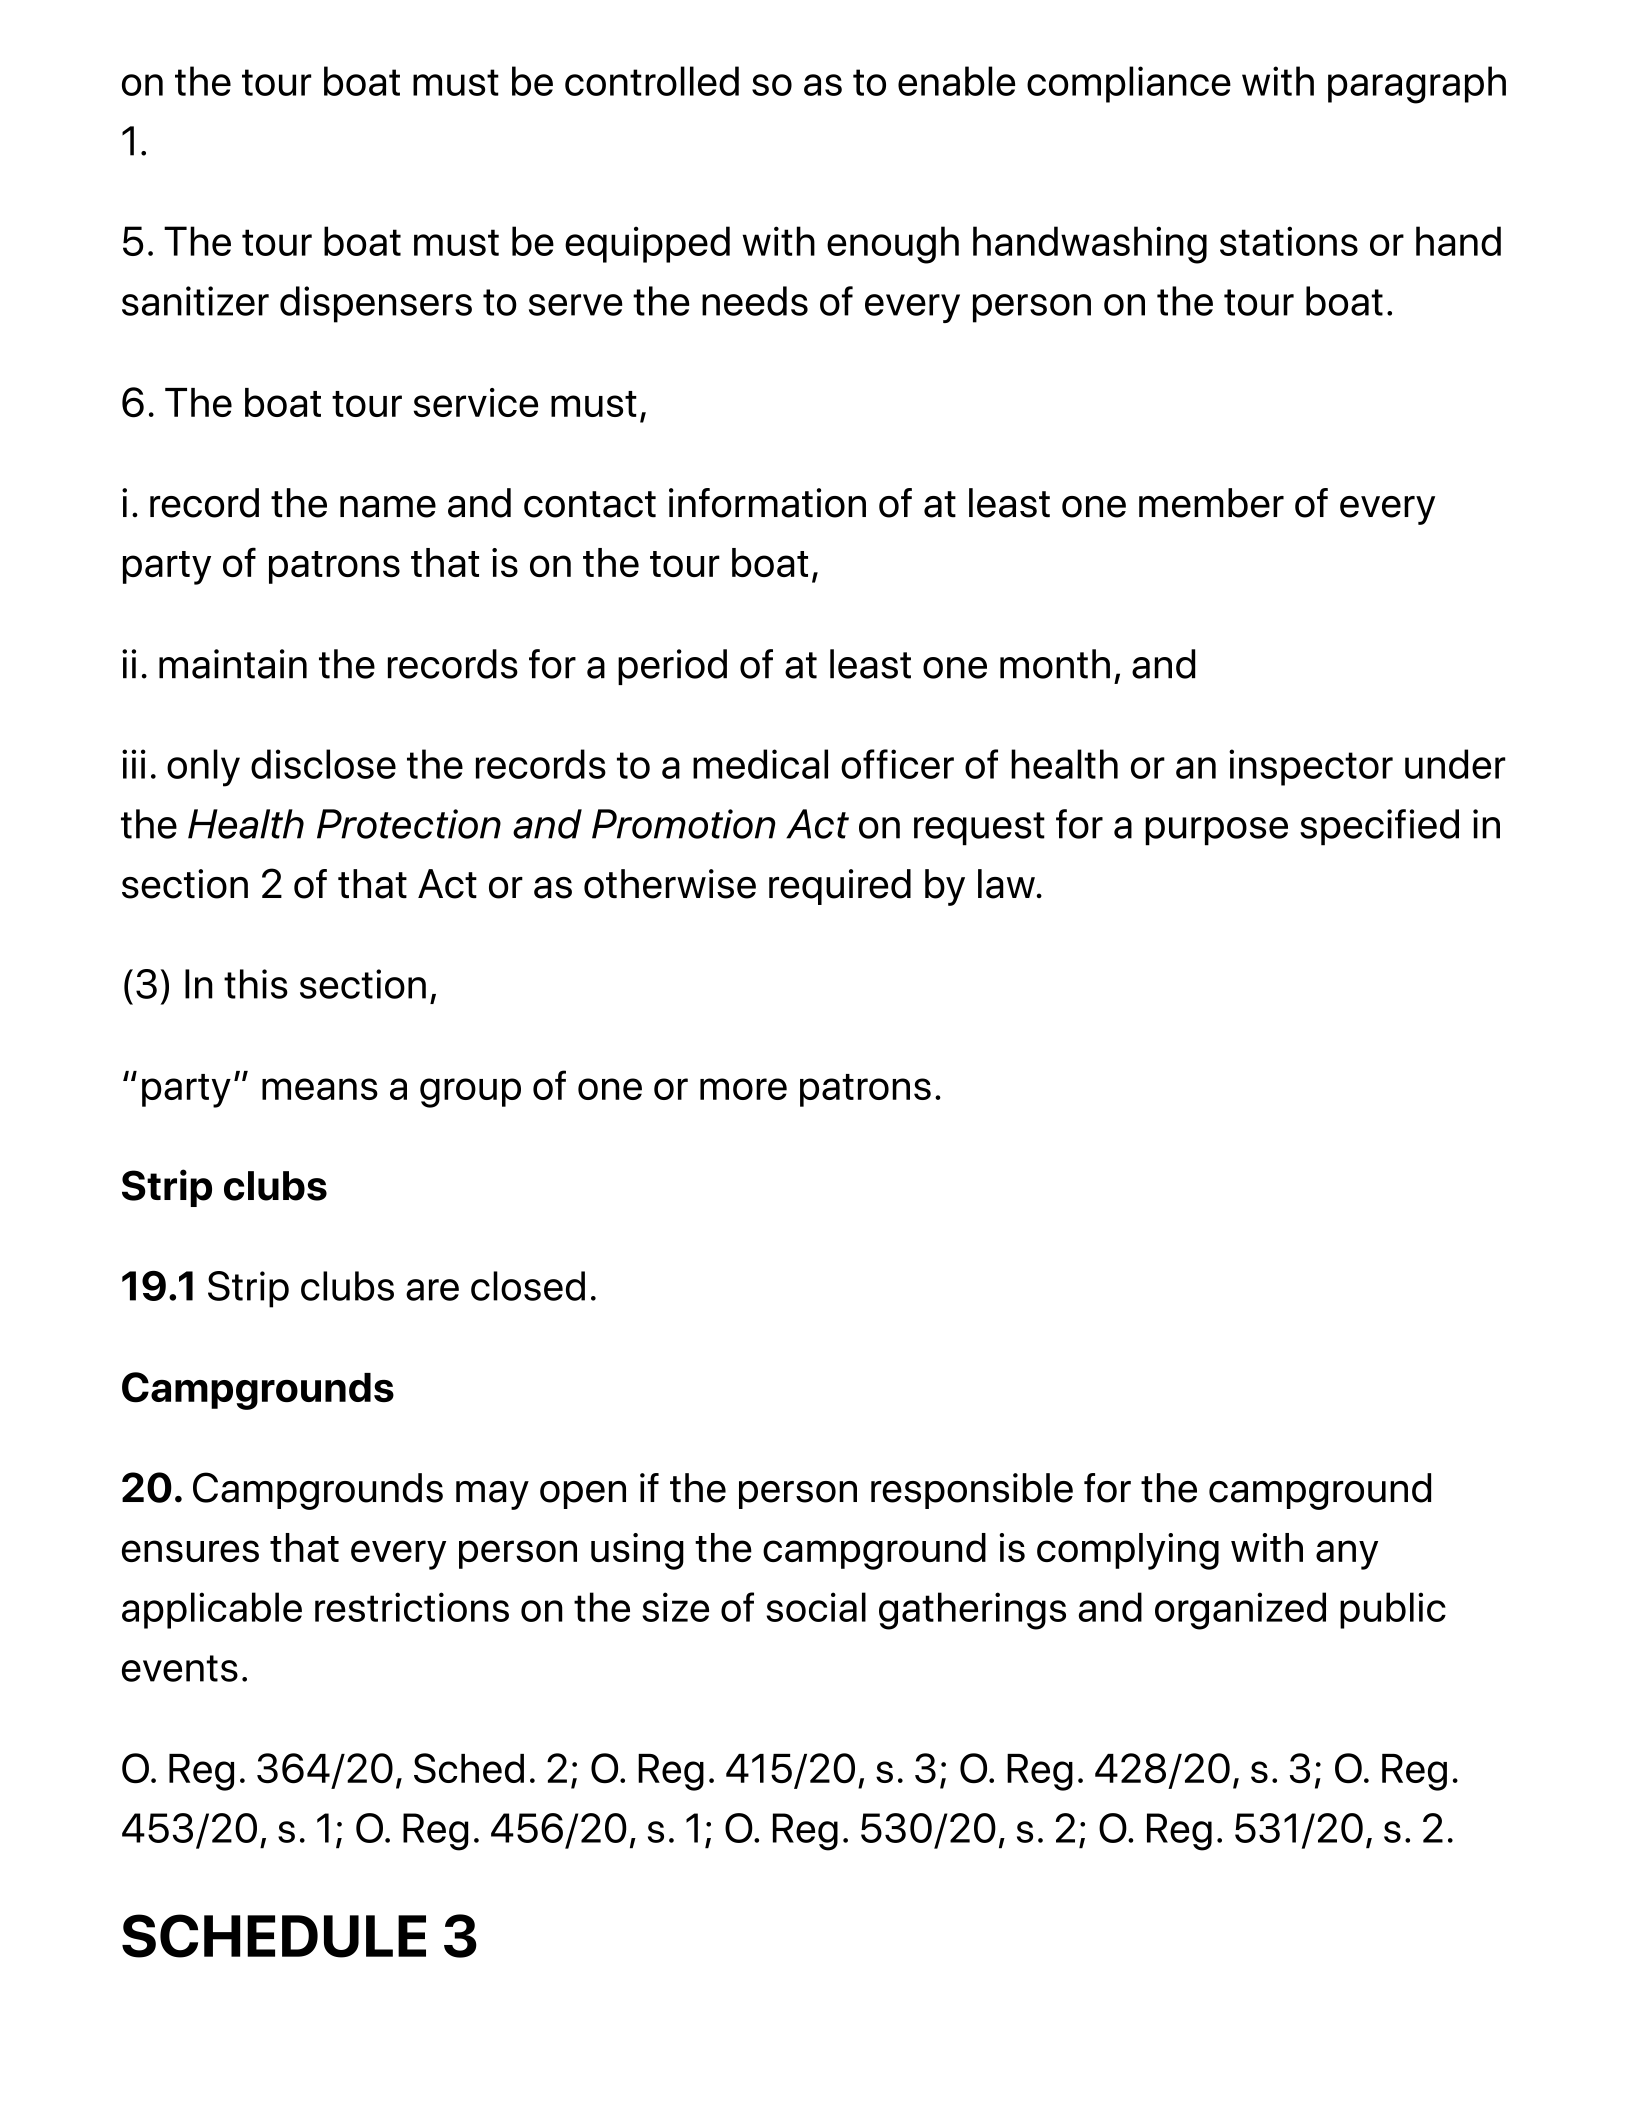  Describe the element at coordinates (212, 1610) in the screenshot. I see `applicable` at that location.
